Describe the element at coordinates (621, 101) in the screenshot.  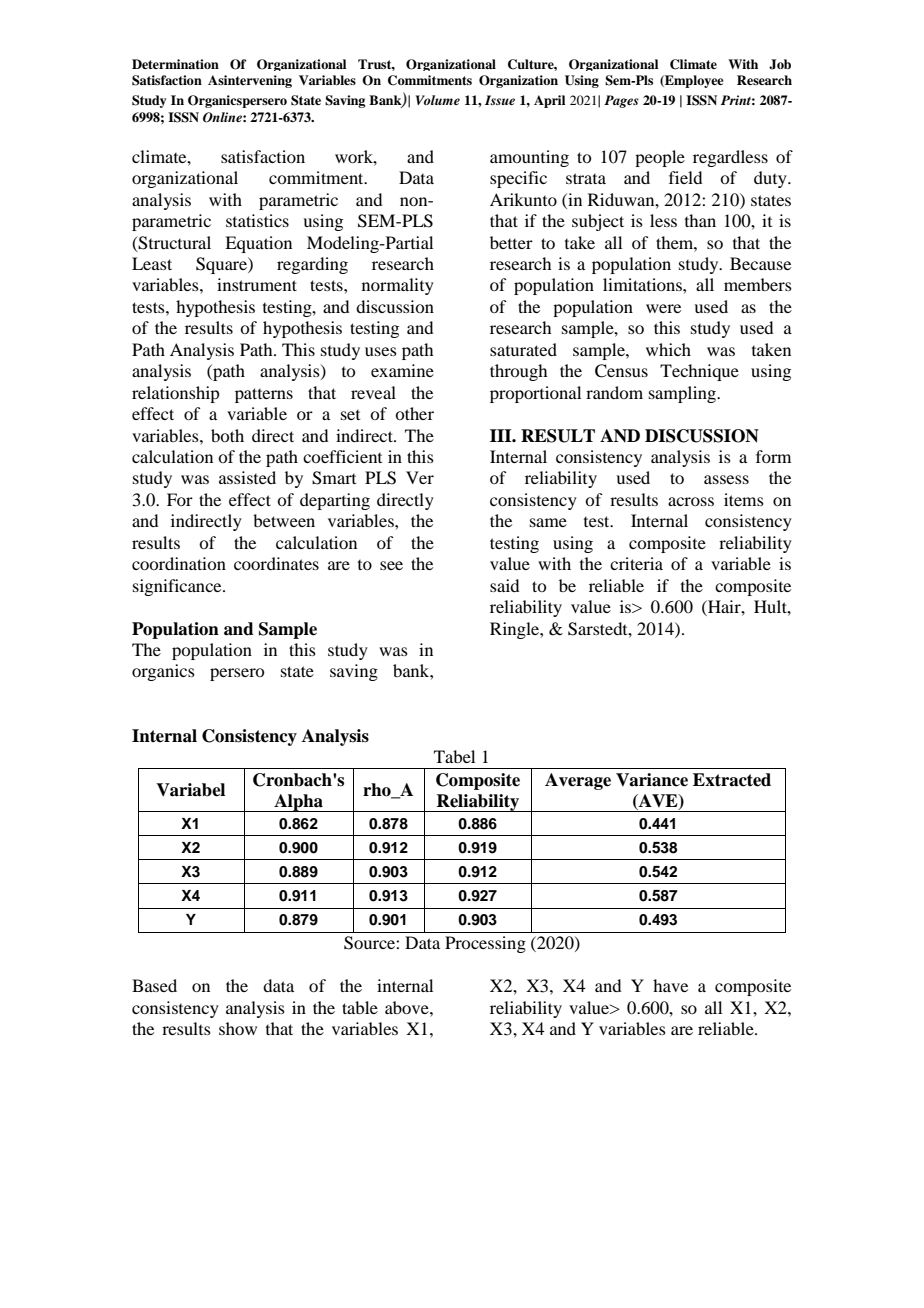
I see `Pages` at that location.
